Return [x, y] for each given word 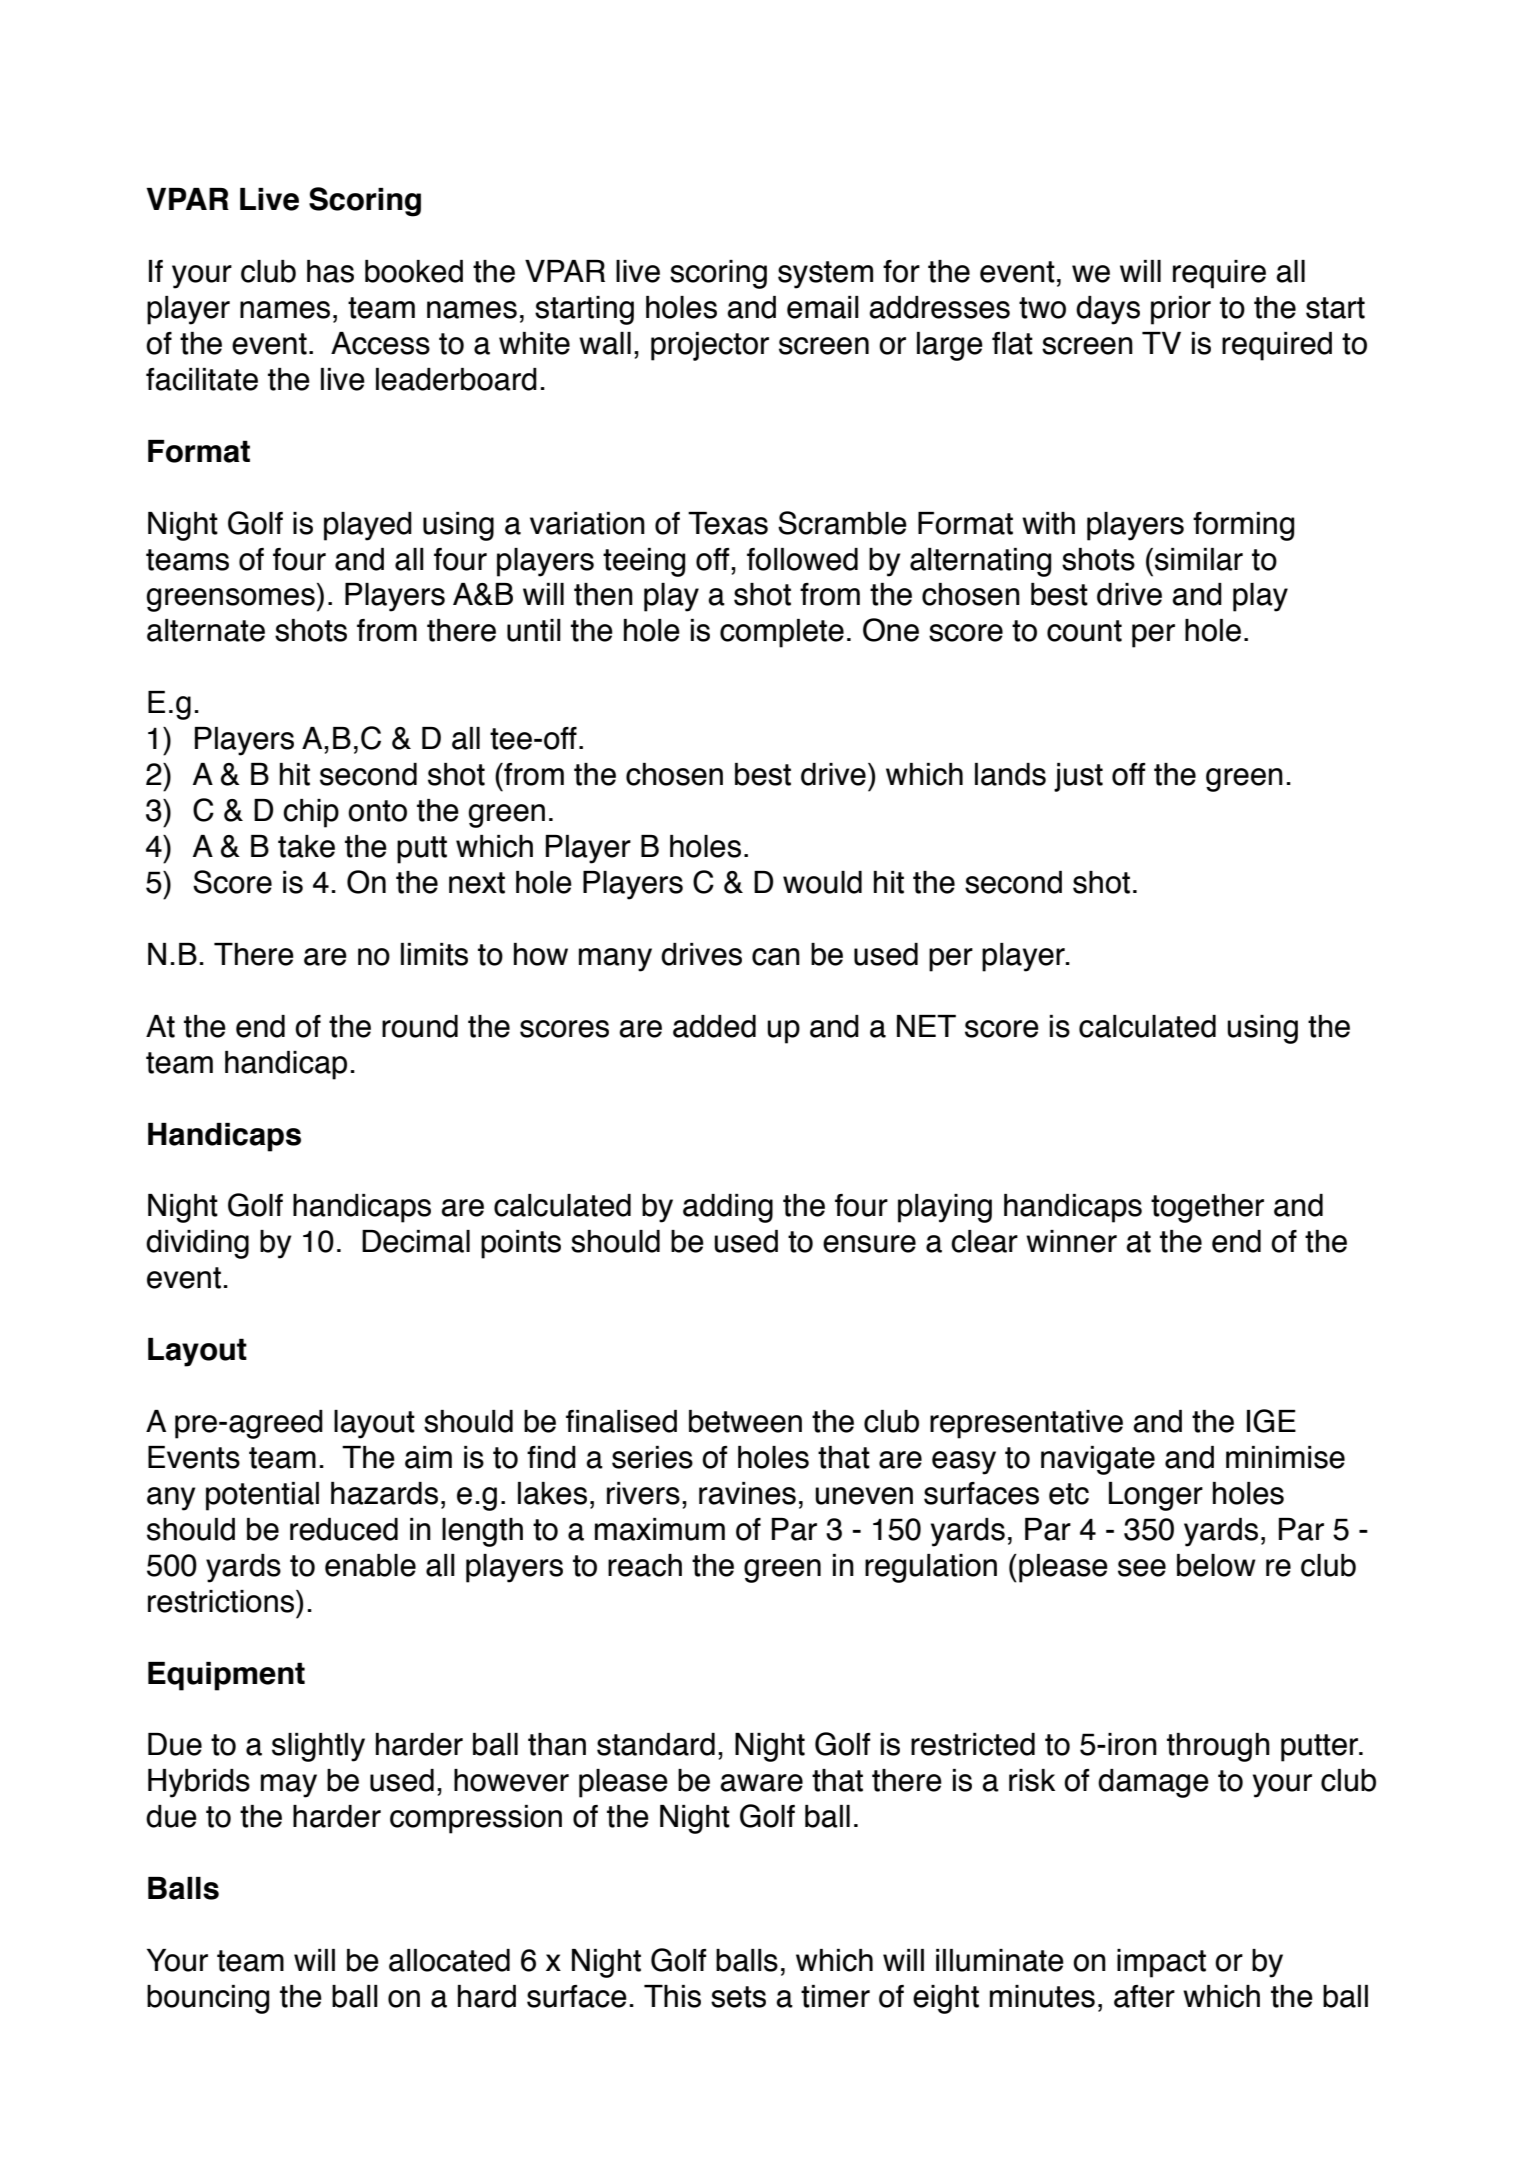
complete [782, 633]
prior [1181, 310]
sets [738, 1997]
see [1142, 1568]
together [1207, 1208]
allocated [449, 1960]
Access [380, 343]
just [1078, 777]
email [823, 307]
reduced [344, 1529]
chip [311, 813]
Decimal [416, 1241]
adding [728, 1208]
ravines [747, 1493]
